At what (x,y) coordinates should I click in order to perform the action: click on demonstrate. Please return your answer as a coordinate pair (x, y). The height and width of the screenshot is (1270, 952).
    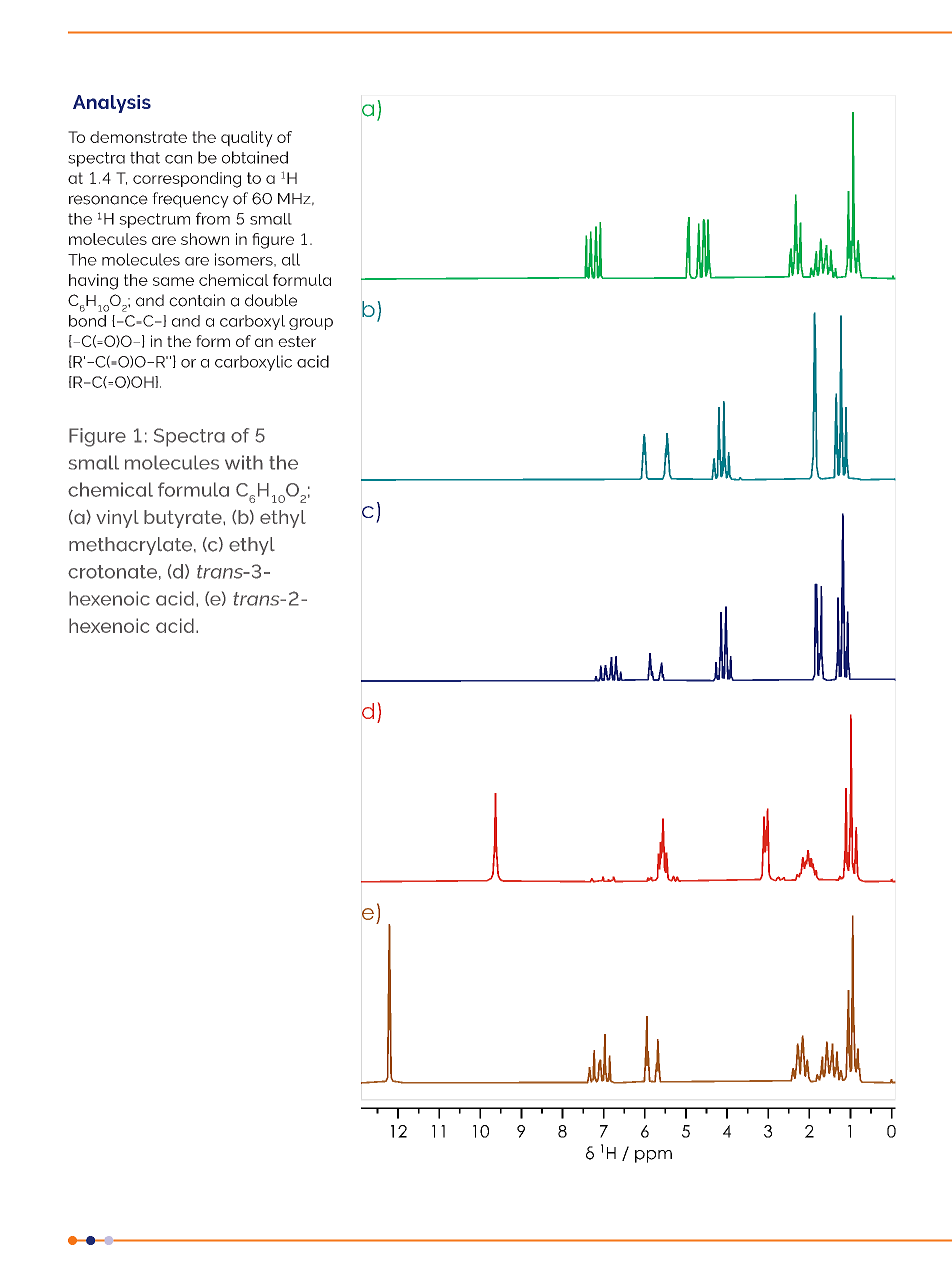
    Looking at the image, I should click on (138, 137).
